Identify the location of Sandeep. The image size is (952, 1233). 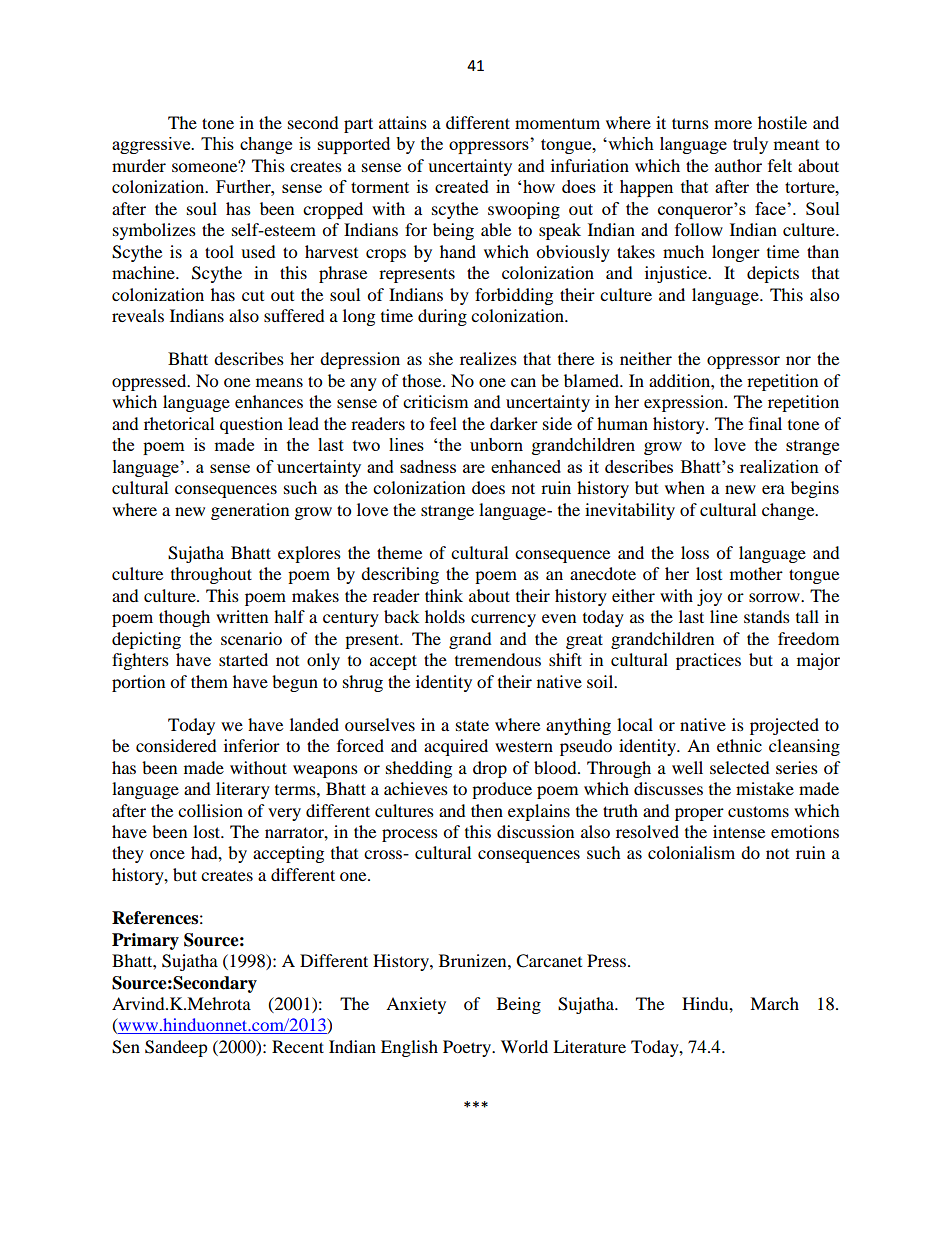
(176, 1048).
